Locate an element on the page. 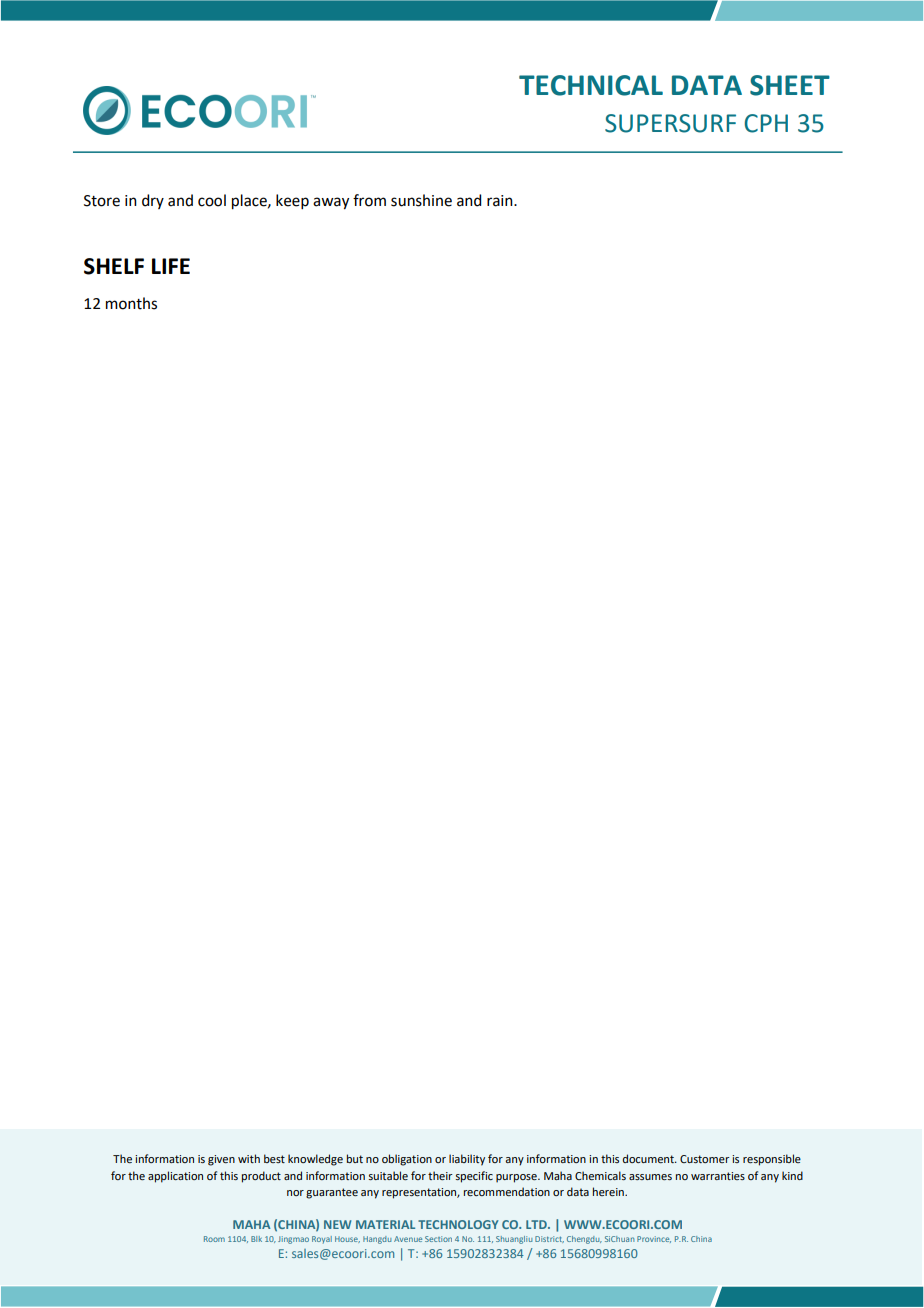  application is located at coordinates (175, 1177).
